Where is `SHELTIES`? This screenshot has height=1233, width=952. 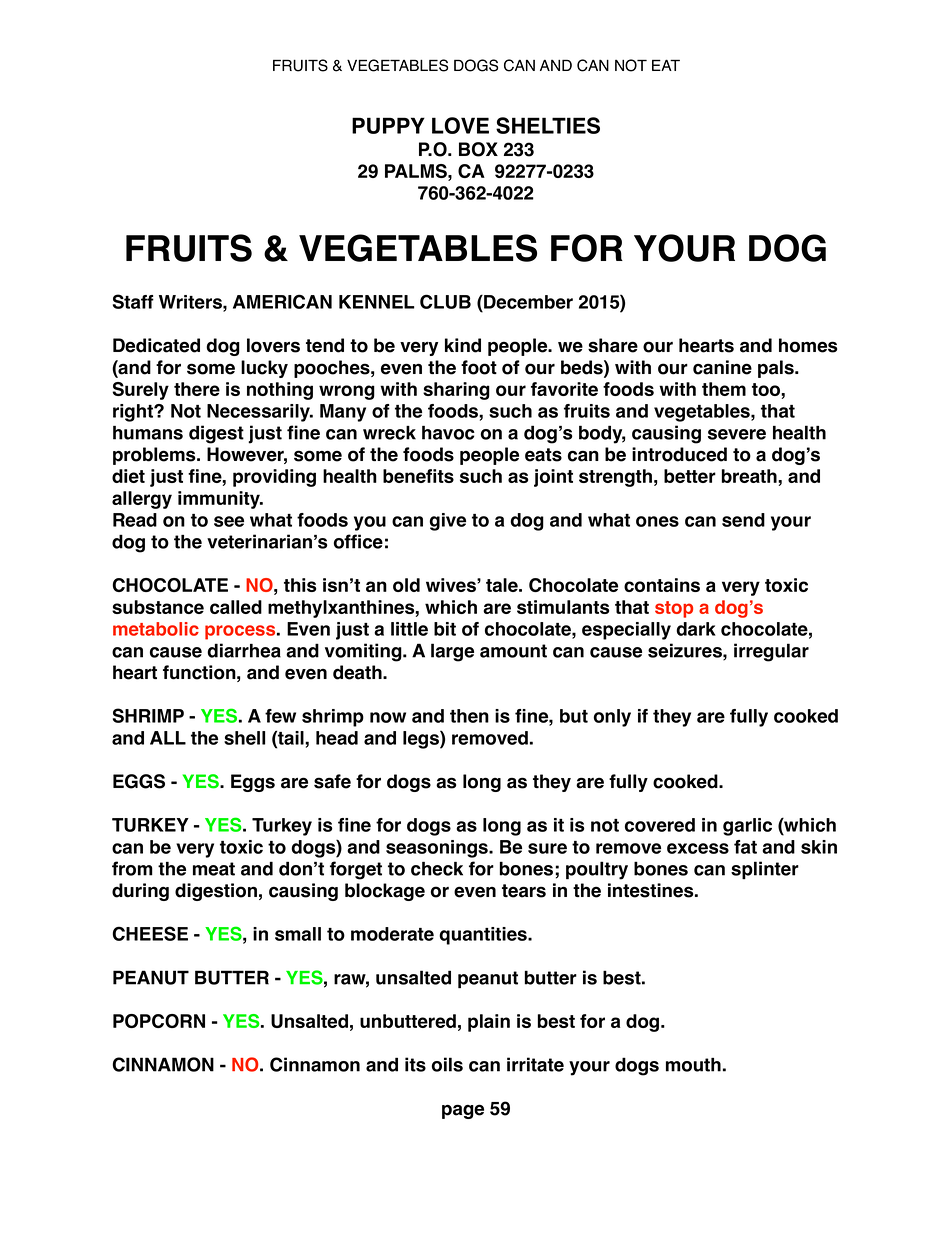 SHELTIES is located at coordinates (548, 125).
